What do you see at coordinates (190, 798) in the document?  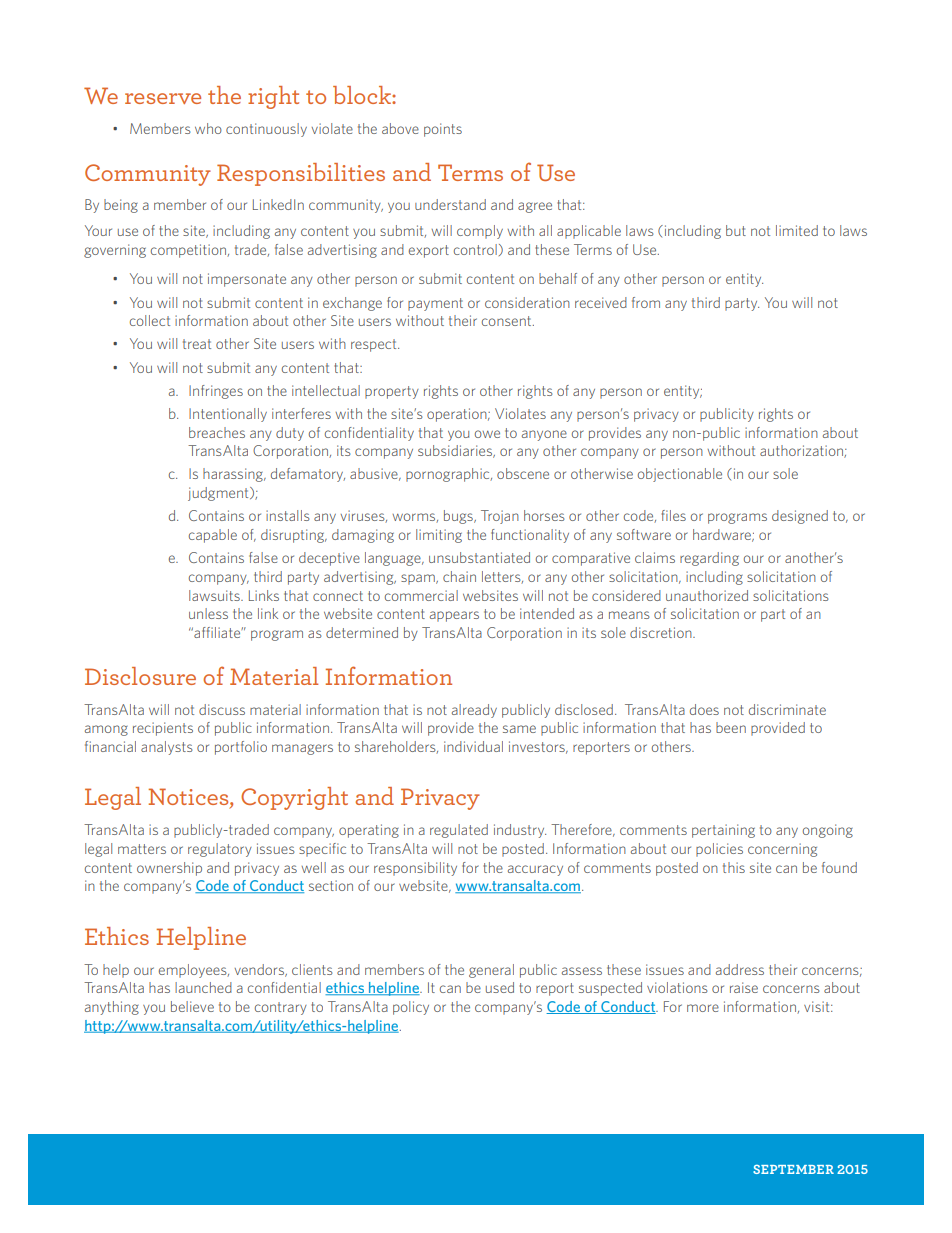 I see `Notices` at bounding box center [190, 798].
